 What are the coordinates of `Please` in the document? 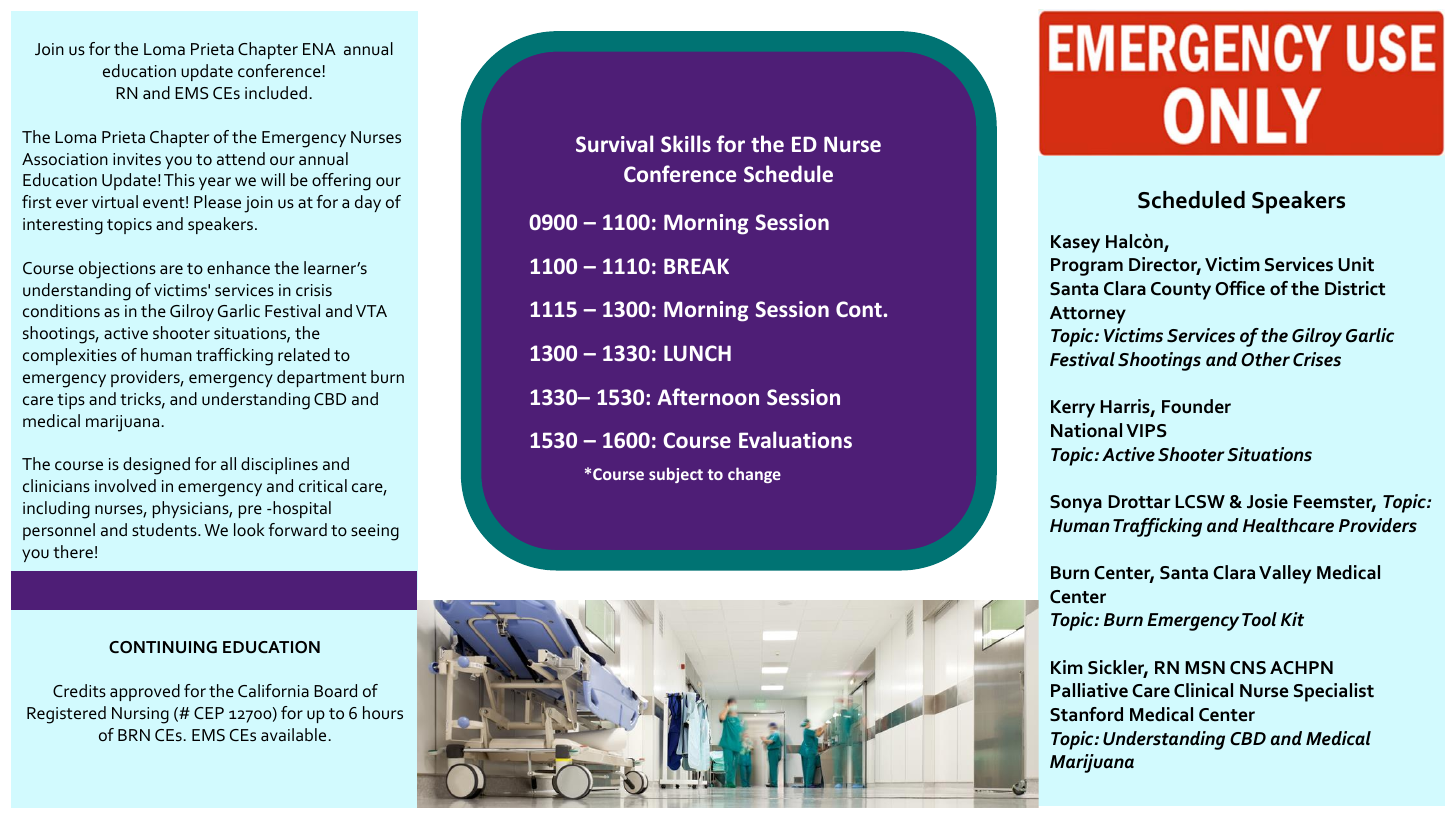 It's located at (217, 201).
